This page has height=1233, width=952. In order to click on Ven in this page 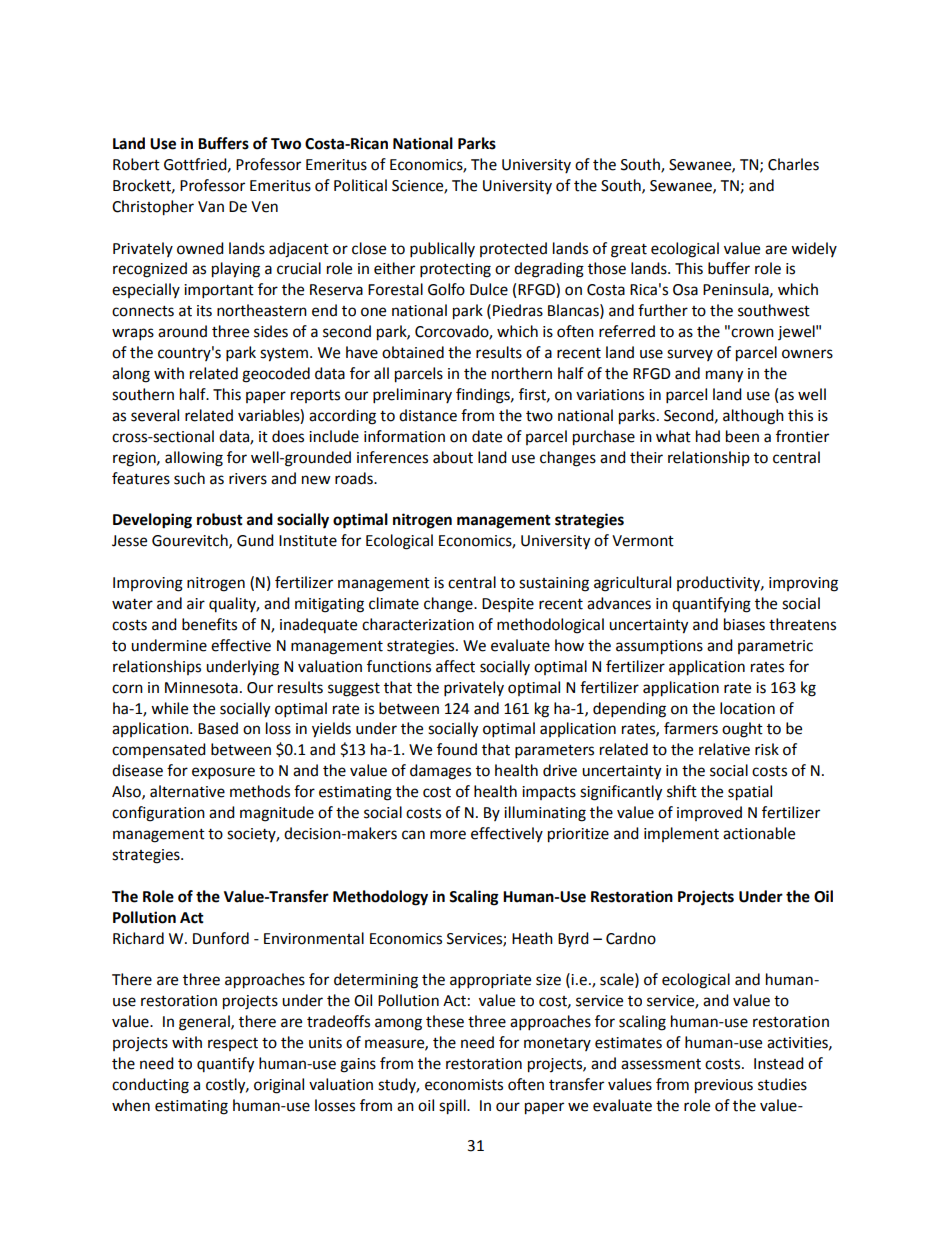, I will do `click(264, 207)`.
